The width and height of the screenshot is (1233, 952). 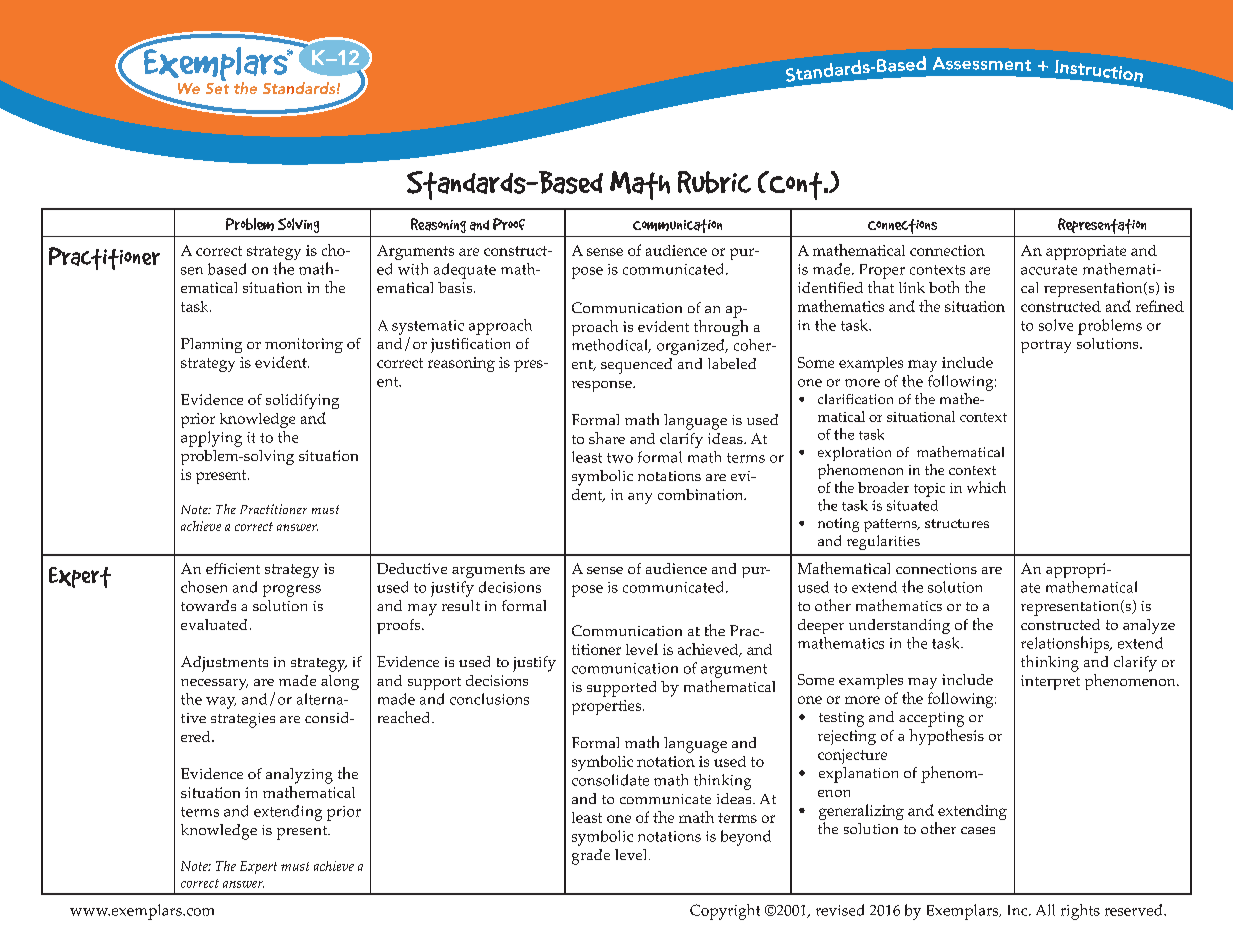 What do you see at coordinates (714, 182) in the screenshot?
I see `Rubric` at bounding box center [714, 182].
